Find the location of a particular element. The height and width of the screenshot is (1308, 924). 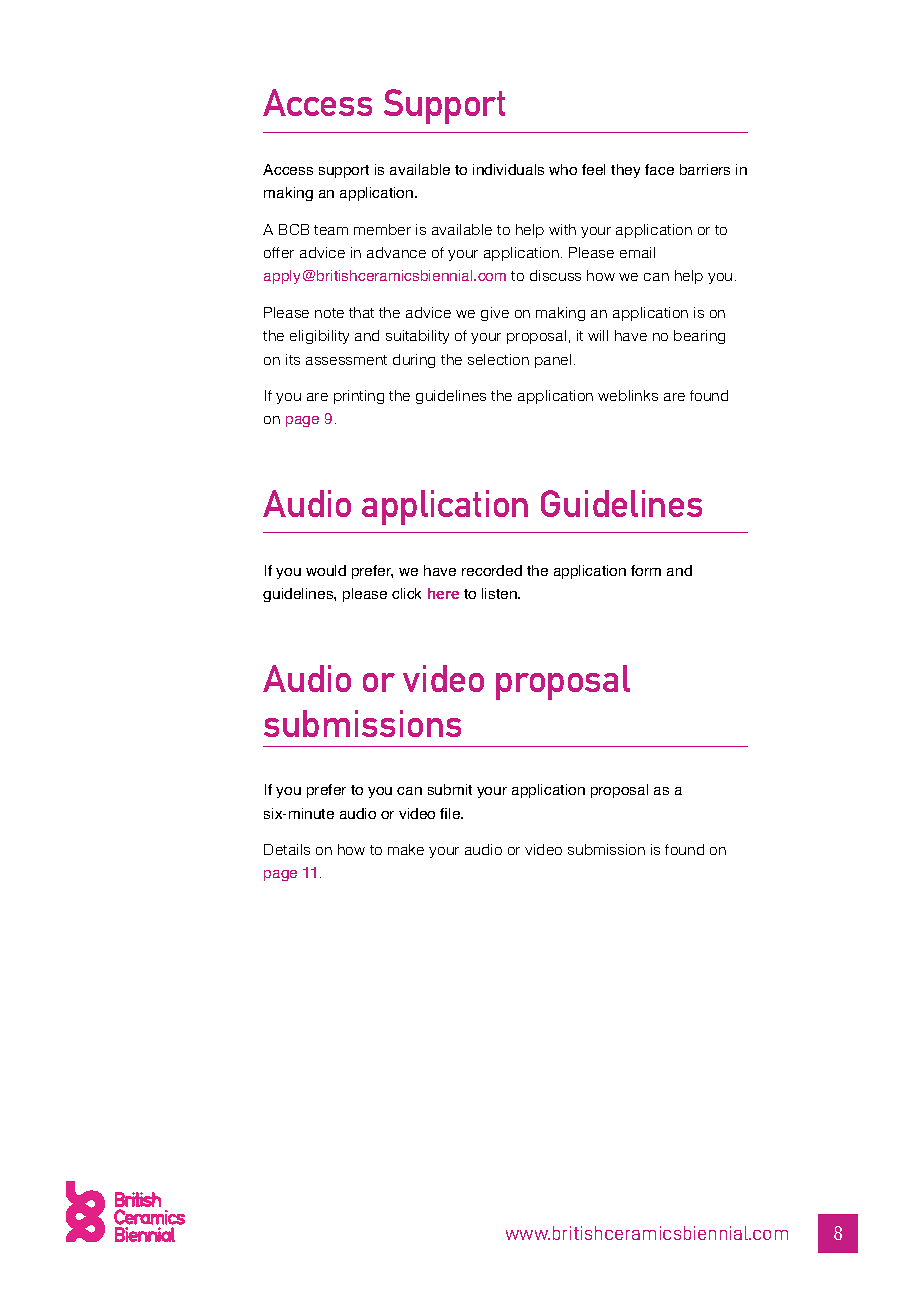

individuals is located at coordinates (508, 169).
